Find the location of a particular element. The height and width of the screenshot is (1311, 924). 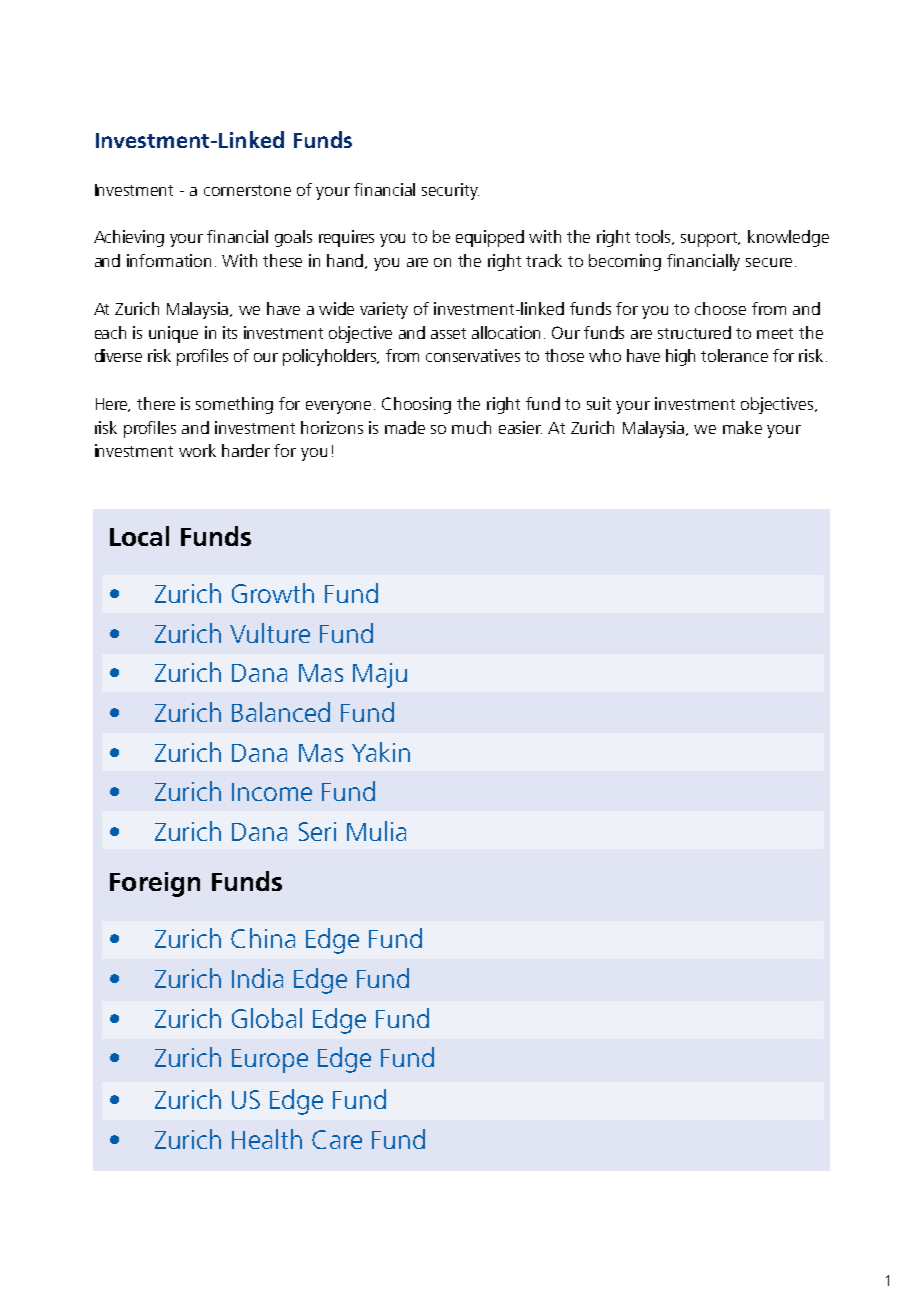

support is located at coordinates (710, 239).
